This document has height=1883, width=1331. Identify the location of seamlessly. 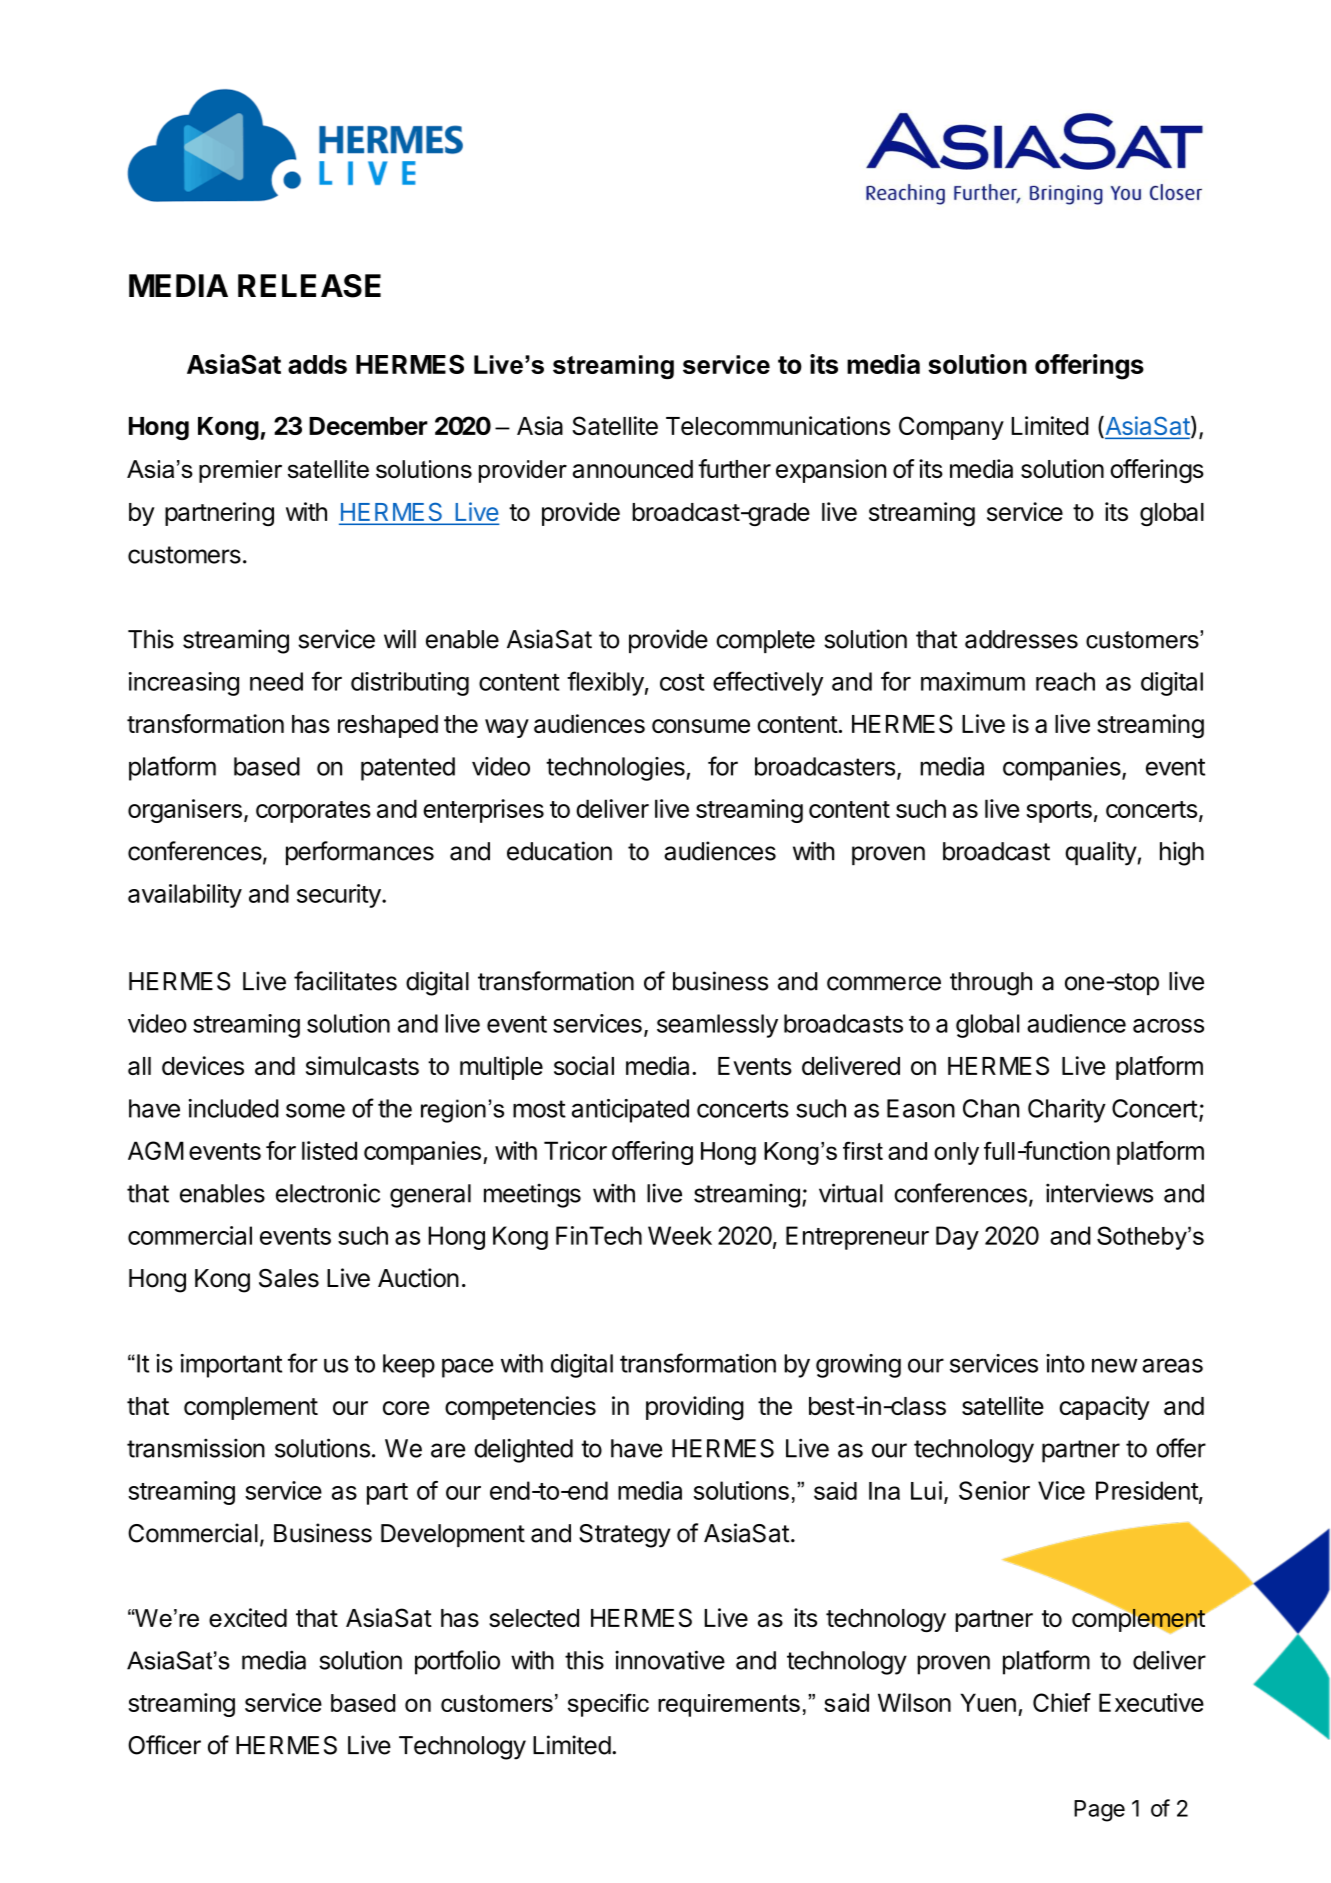
(717, 1026).
